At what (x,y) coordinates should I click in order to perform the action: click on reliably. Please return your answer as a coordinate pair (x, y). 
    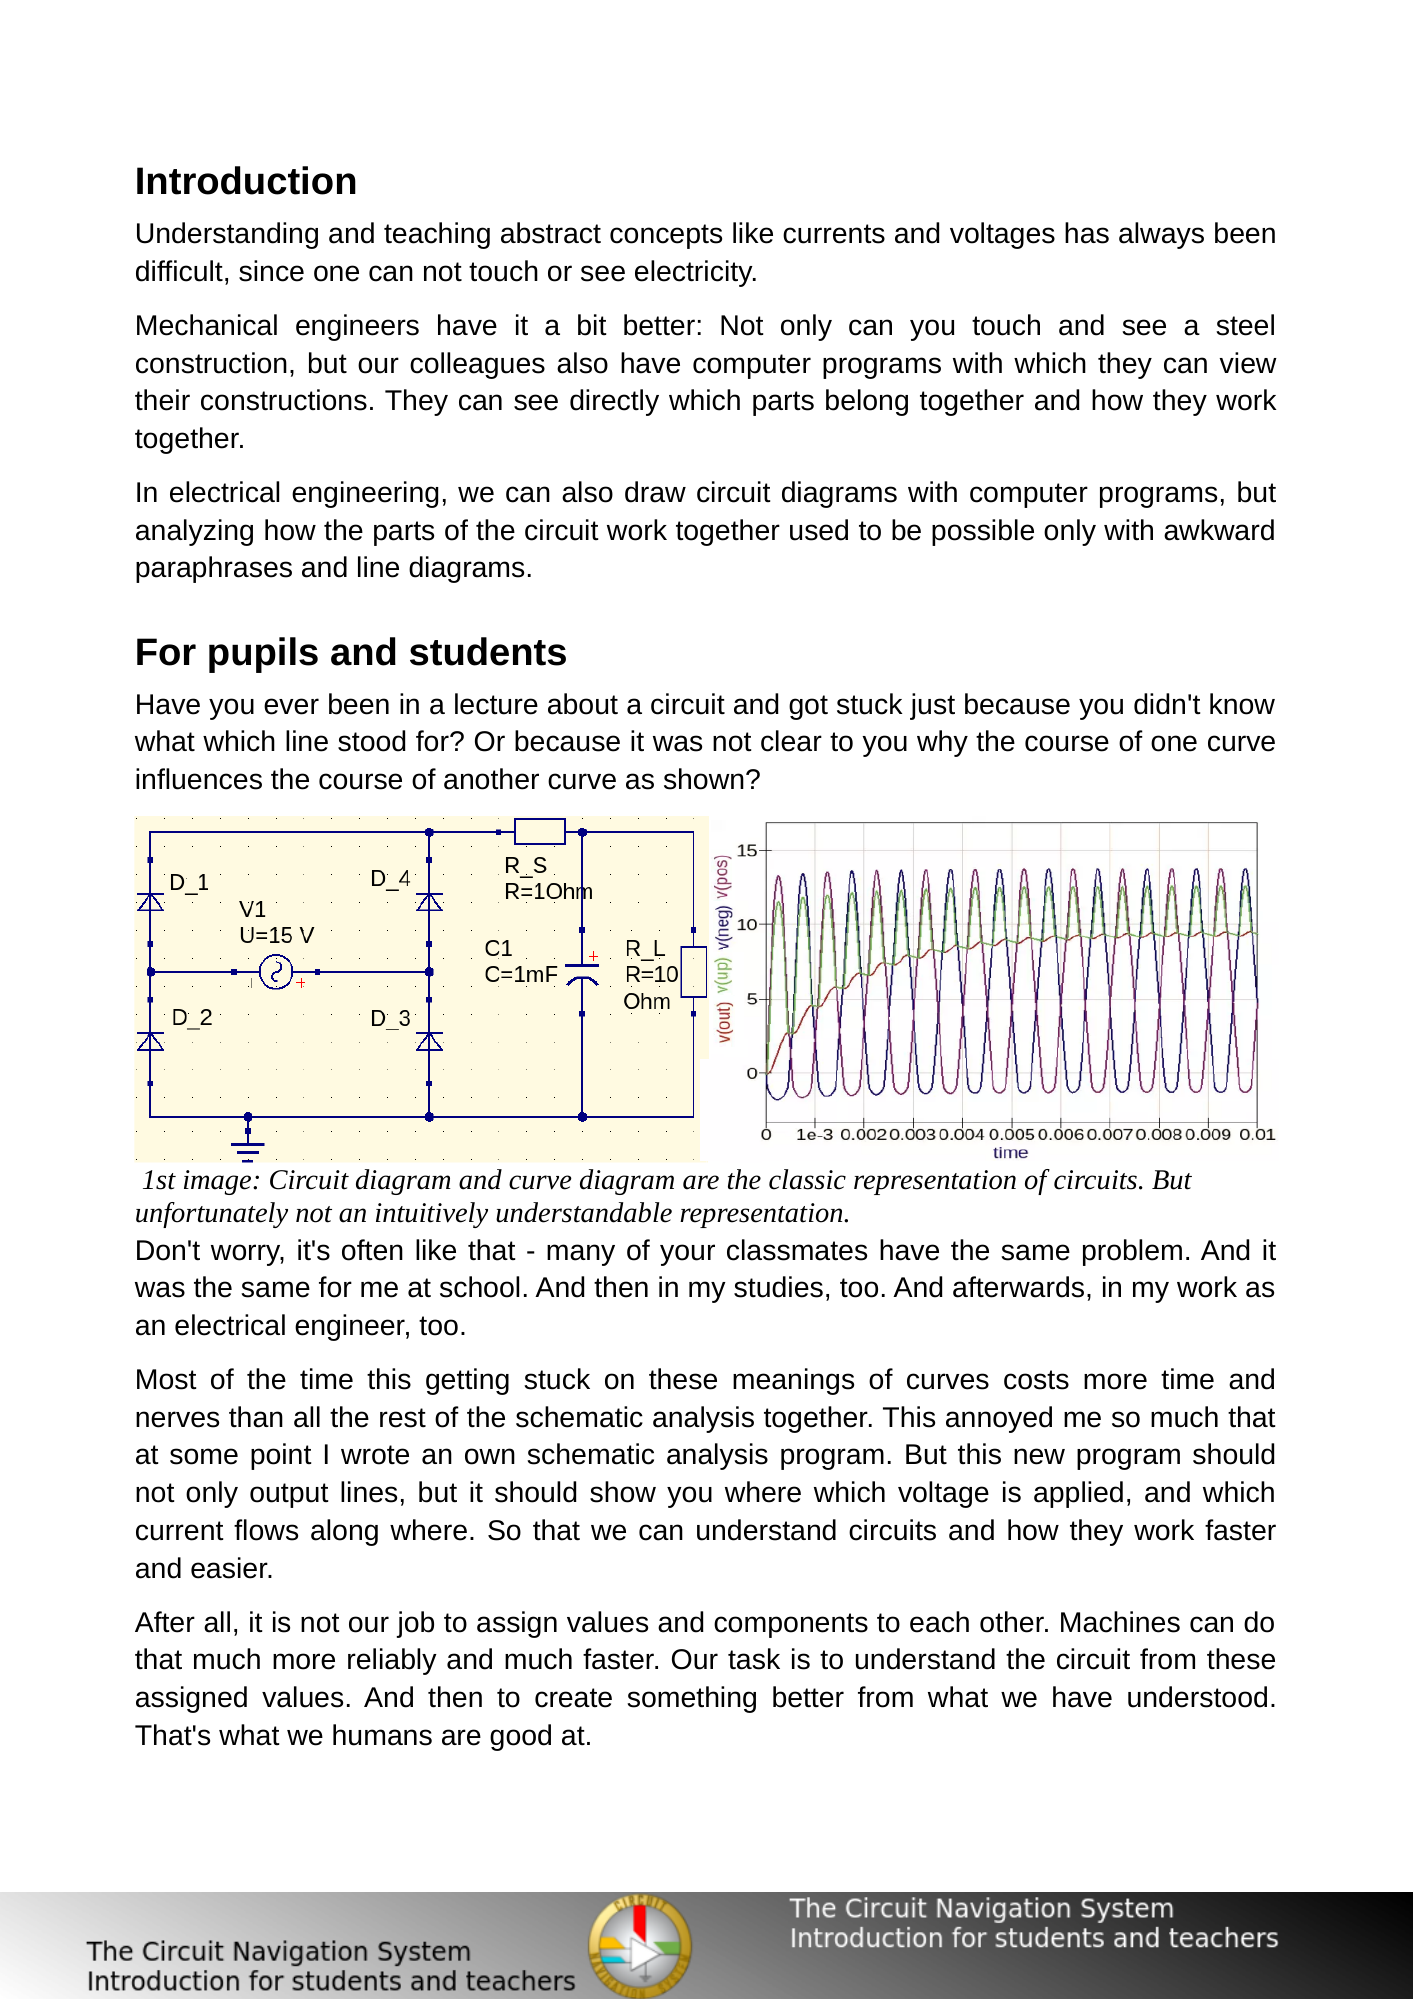
    Looking at the image, I should click on (392, 1661).
